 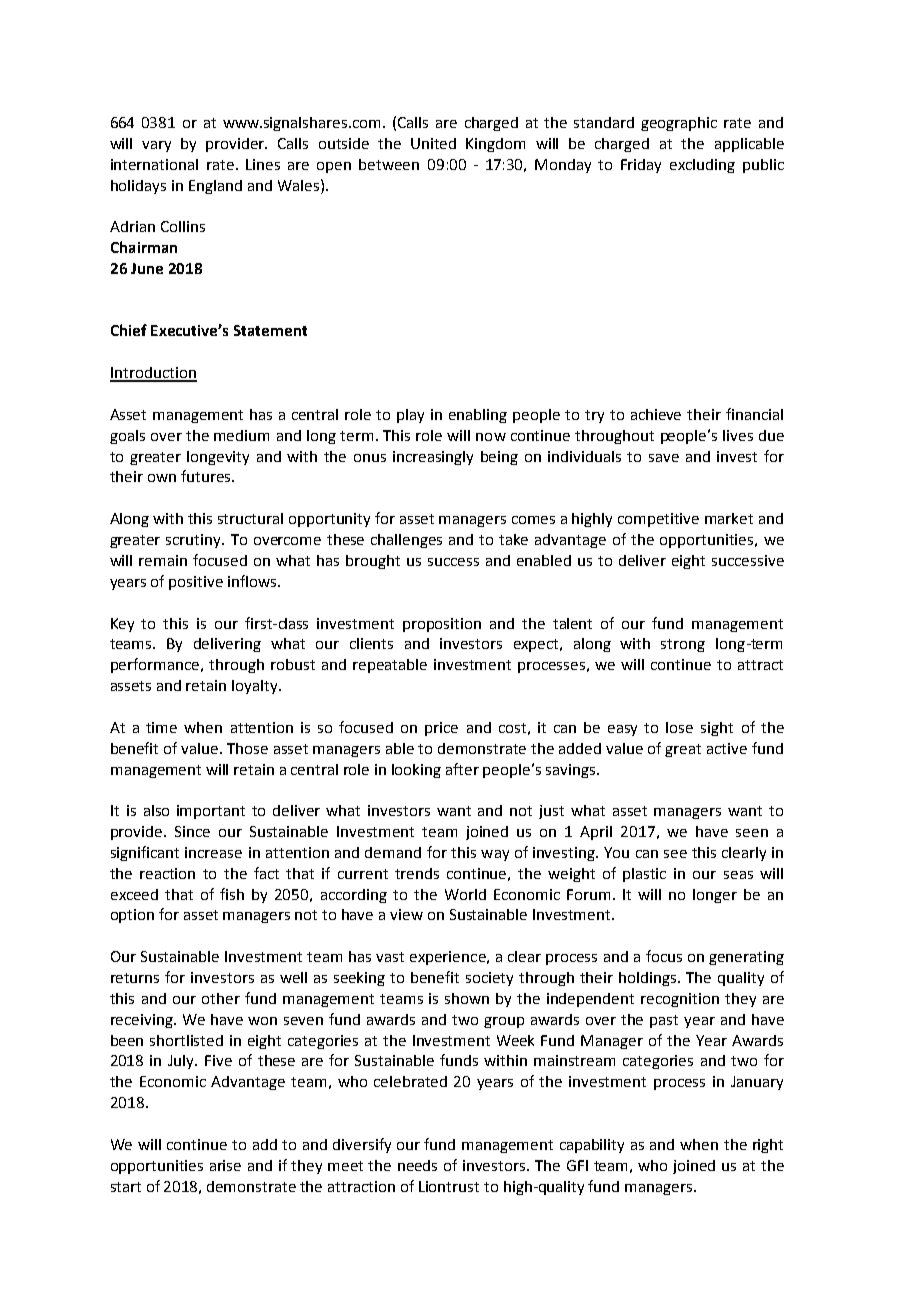 What do you see at coordinates (433, 458) in the screenshot?
I see `increasingly` at bounding box center [433, 458].
